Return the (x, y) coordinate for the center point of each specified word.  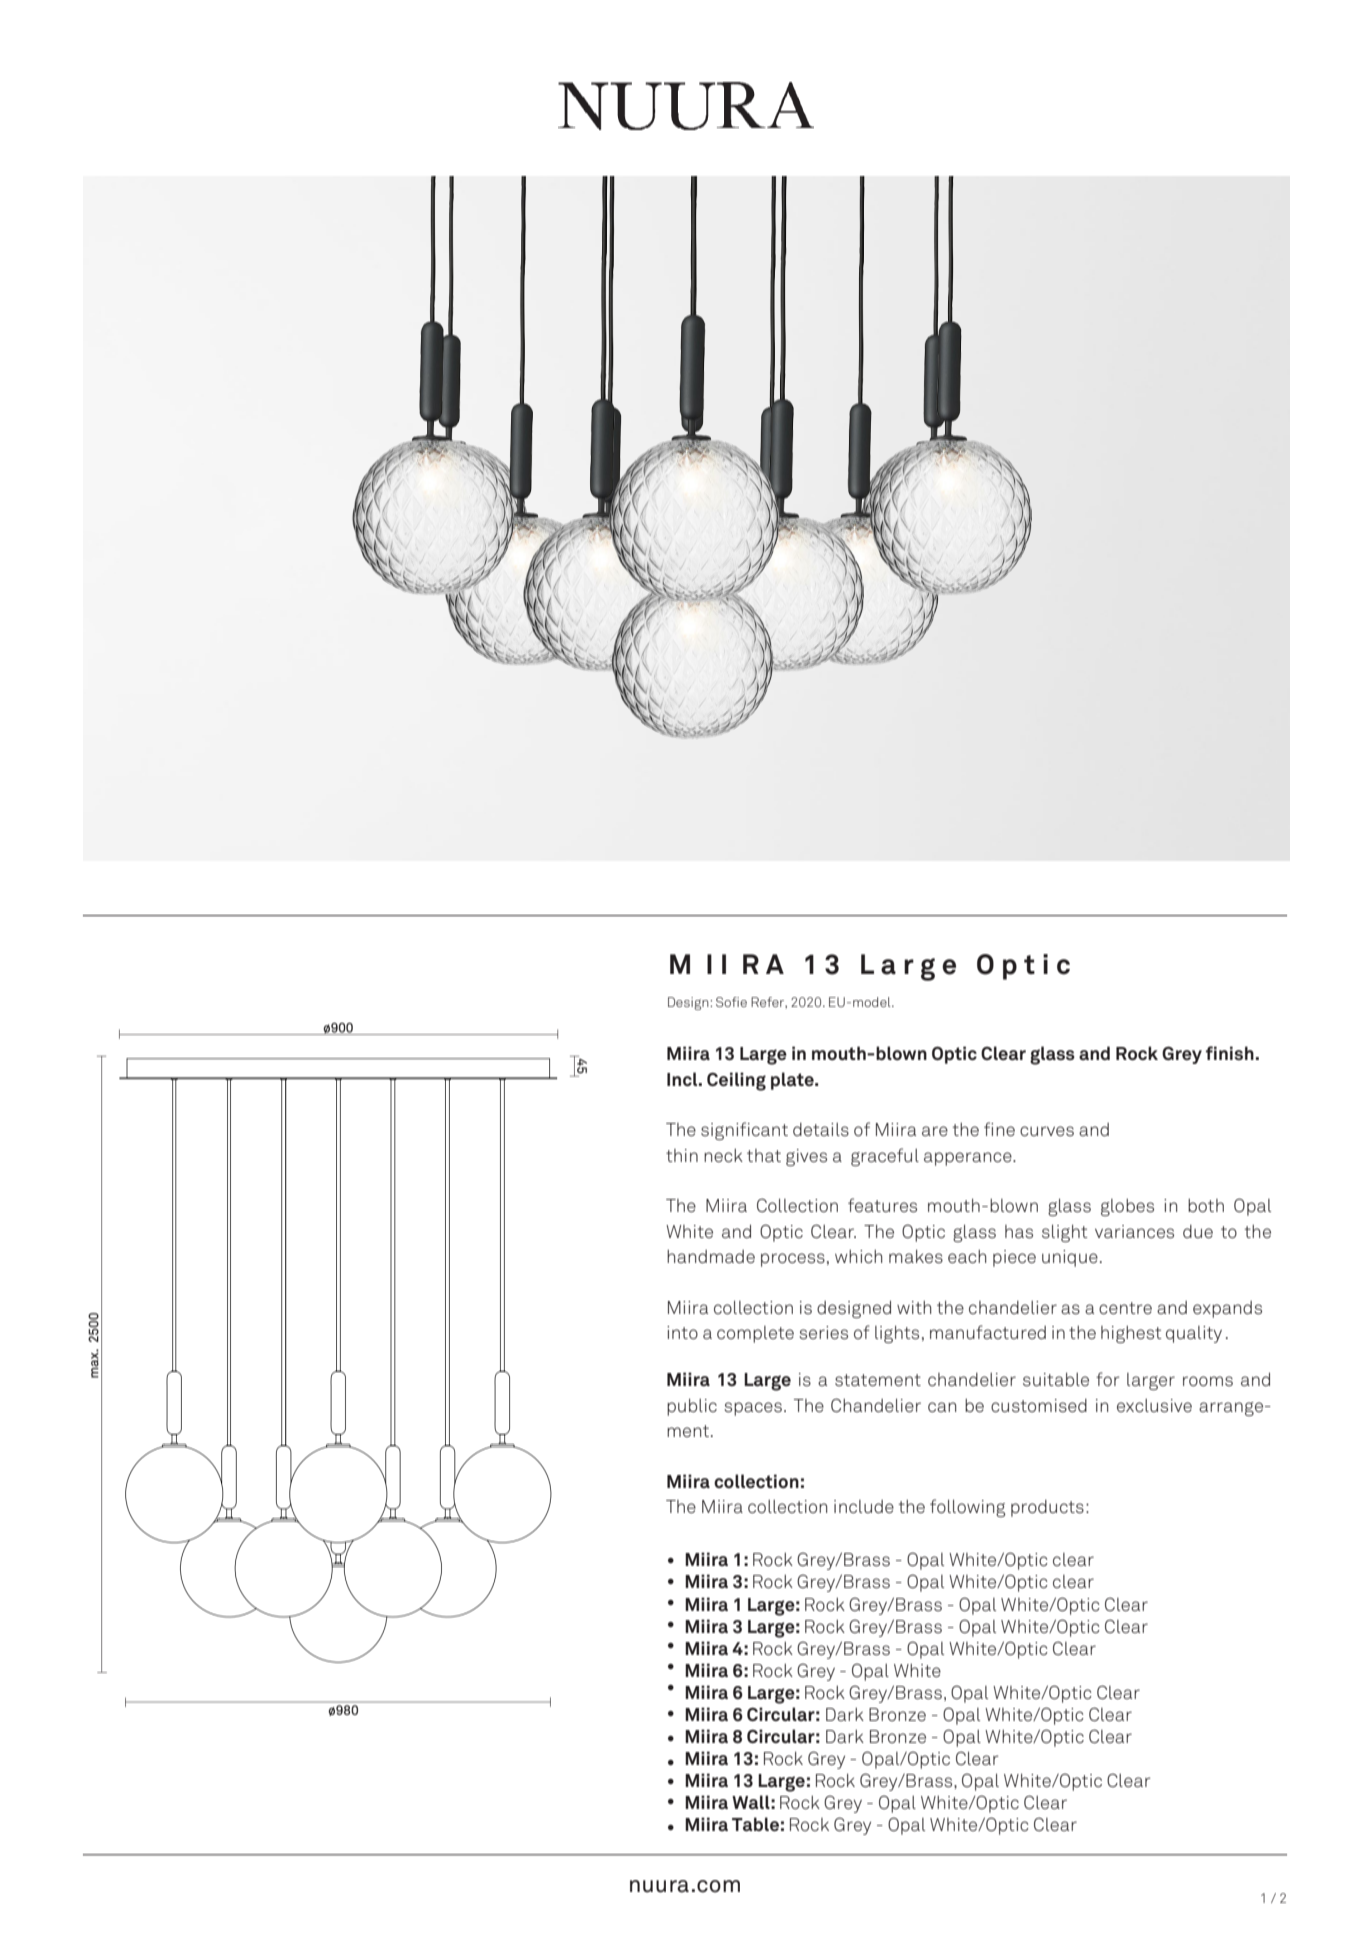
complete (755, 1334)
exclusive (1154, 1406)
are (935, 1131)
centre (1125, 1308)
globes (1127, 1207)
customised (1039, 1406)
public (692, 1407)
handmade (711, 1256)
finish (1230, 1053)
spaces (753, 1409)
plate (793, 1081)
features (882, 1205)
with (914, 1307)
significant (744, 1131)
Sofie (731, 1002)
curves (1047, 1131)
